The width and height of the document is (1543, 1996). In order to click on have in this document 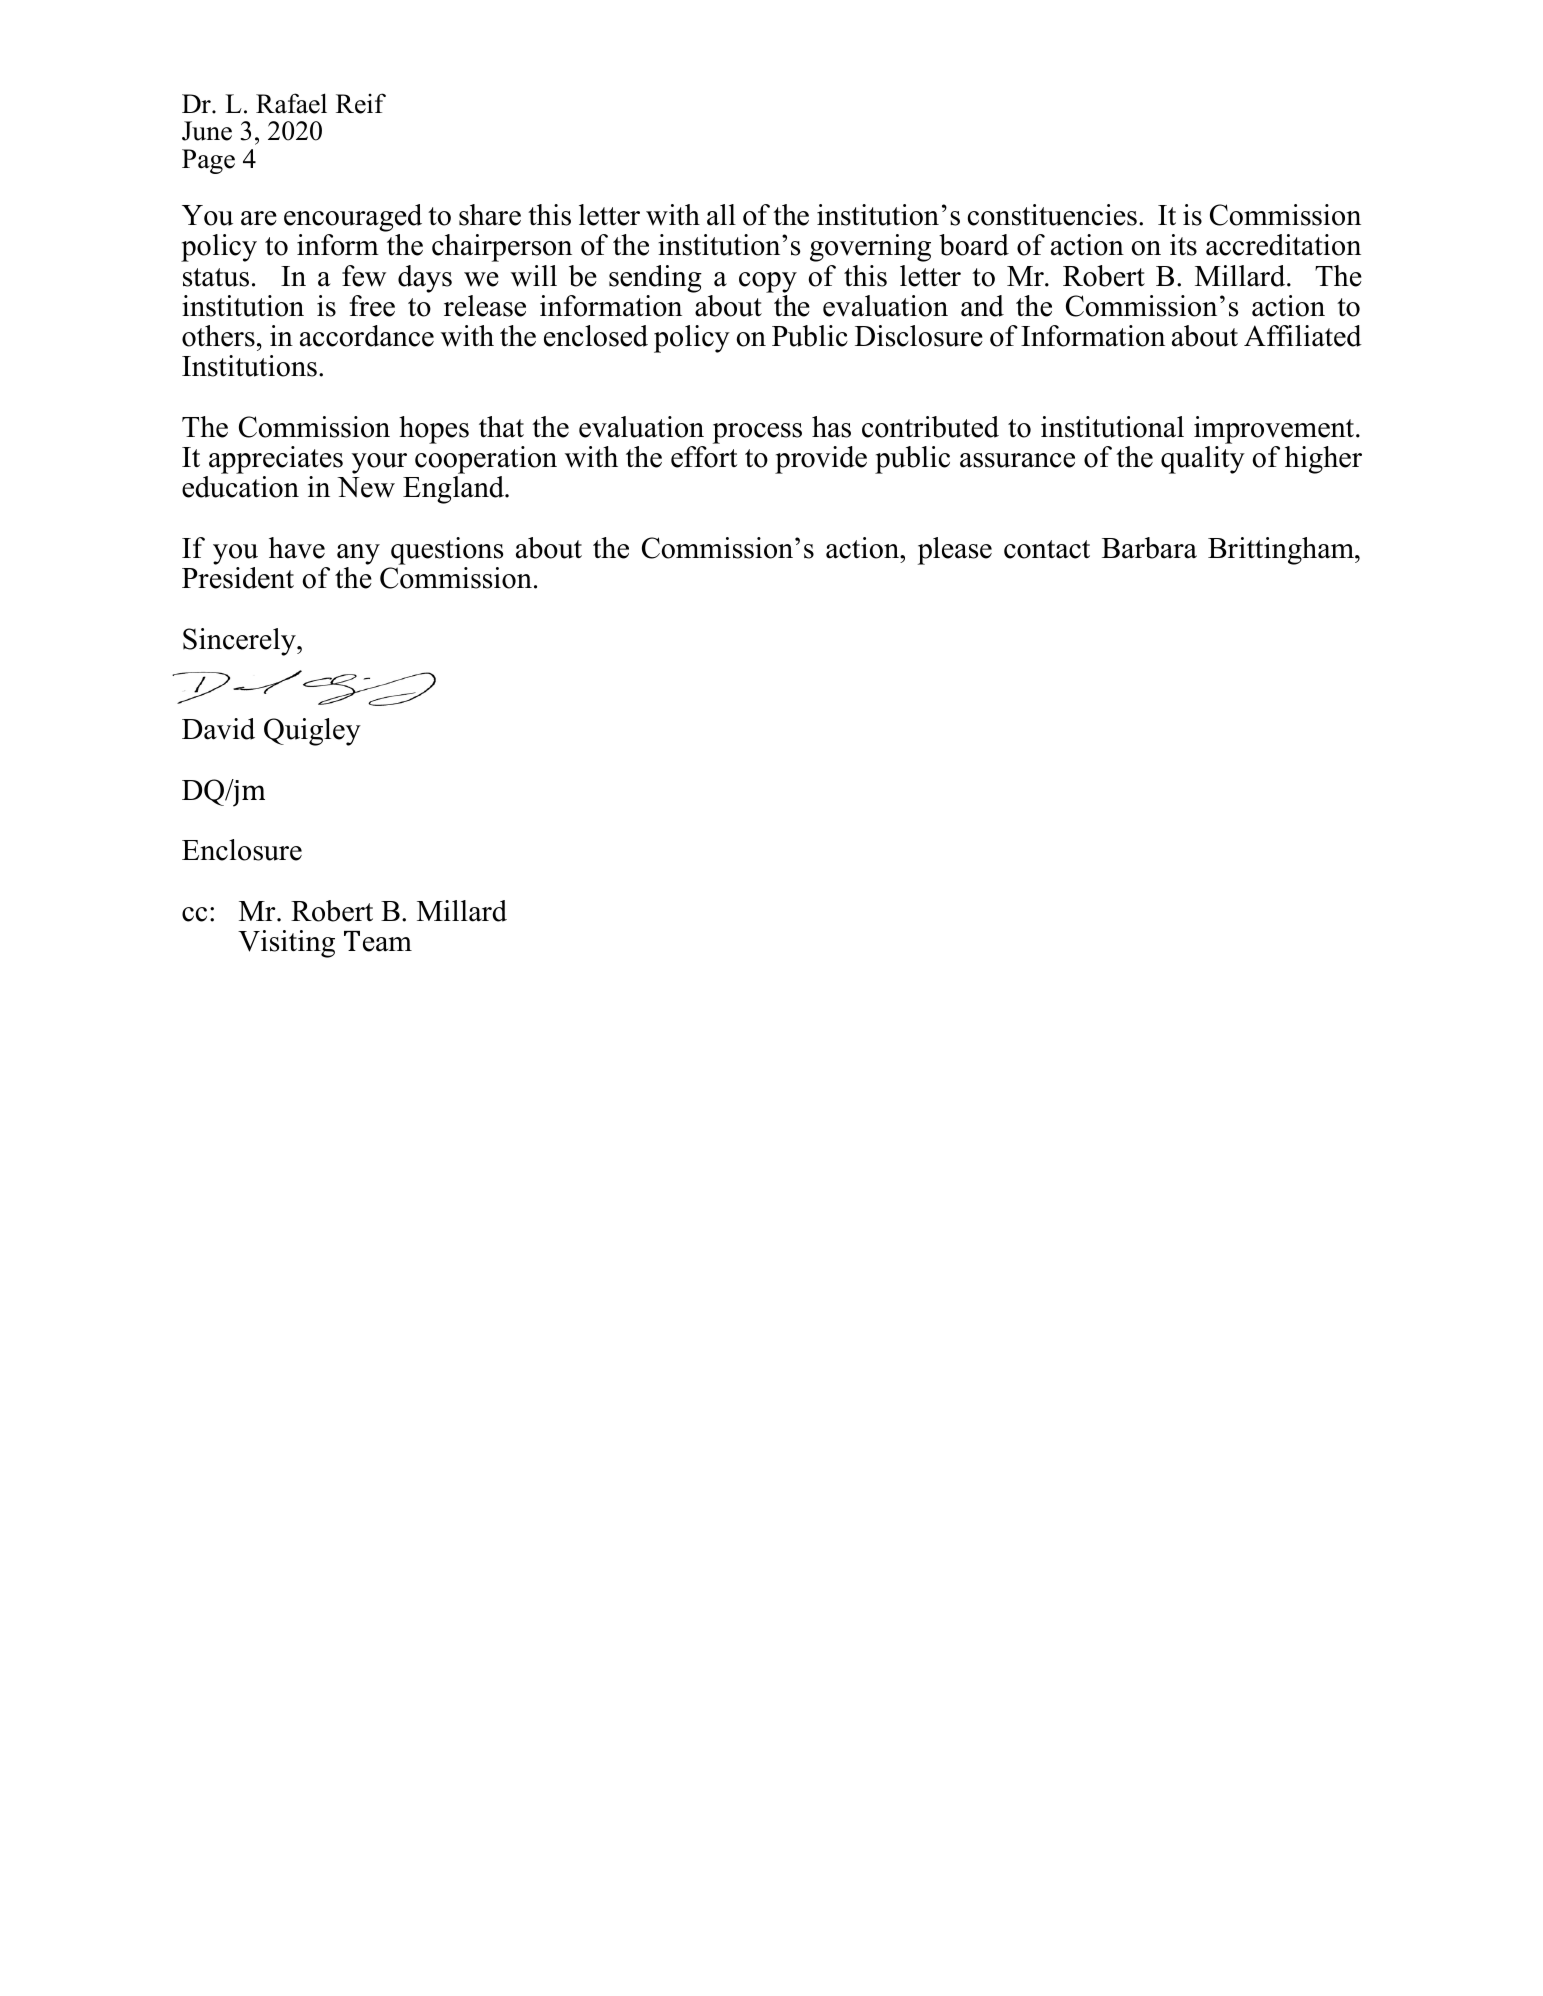, I will do `click(297, 548)`.
